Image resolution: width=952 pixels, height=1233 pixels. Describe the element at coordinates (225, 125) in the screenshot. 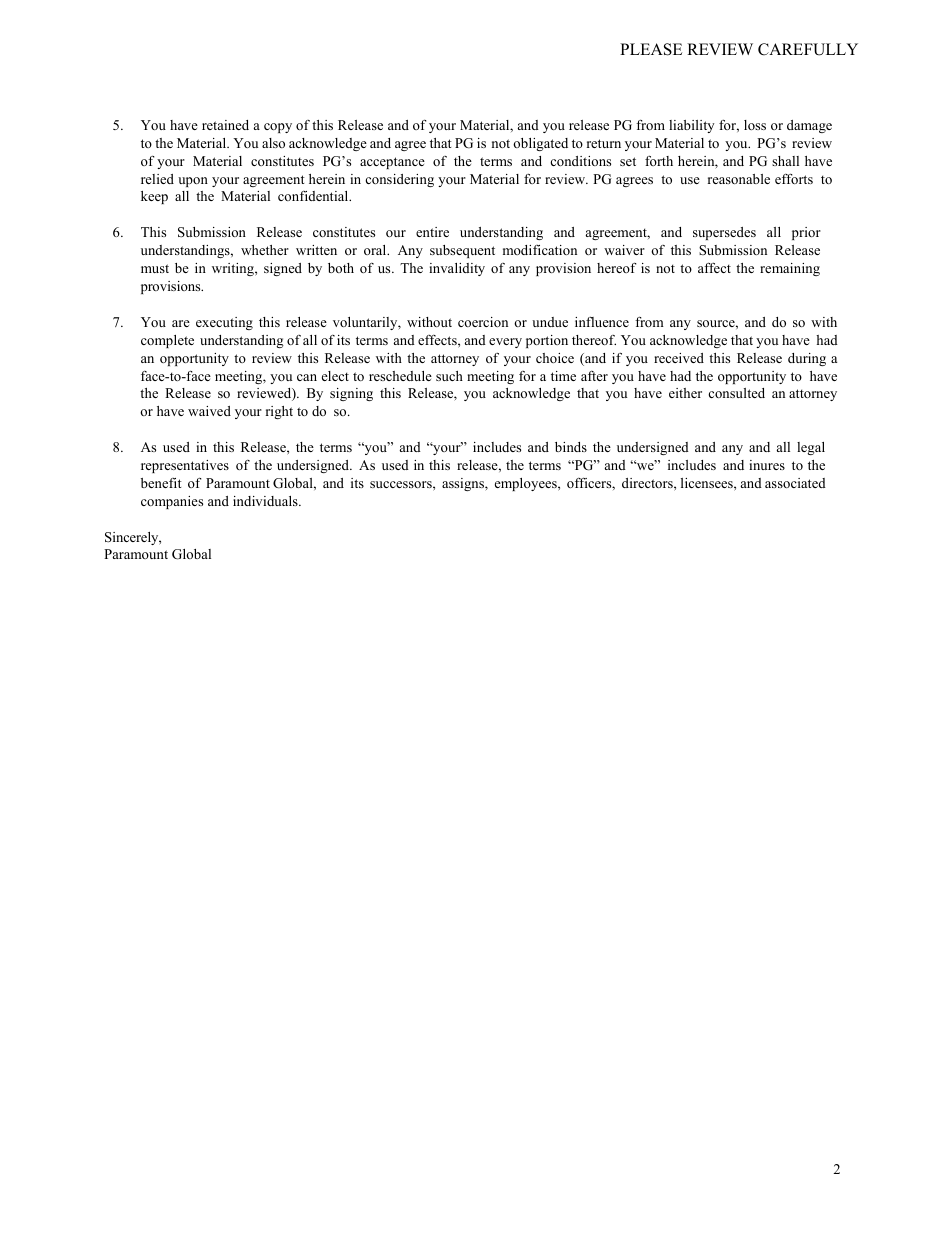

I see `retained` at that location.
